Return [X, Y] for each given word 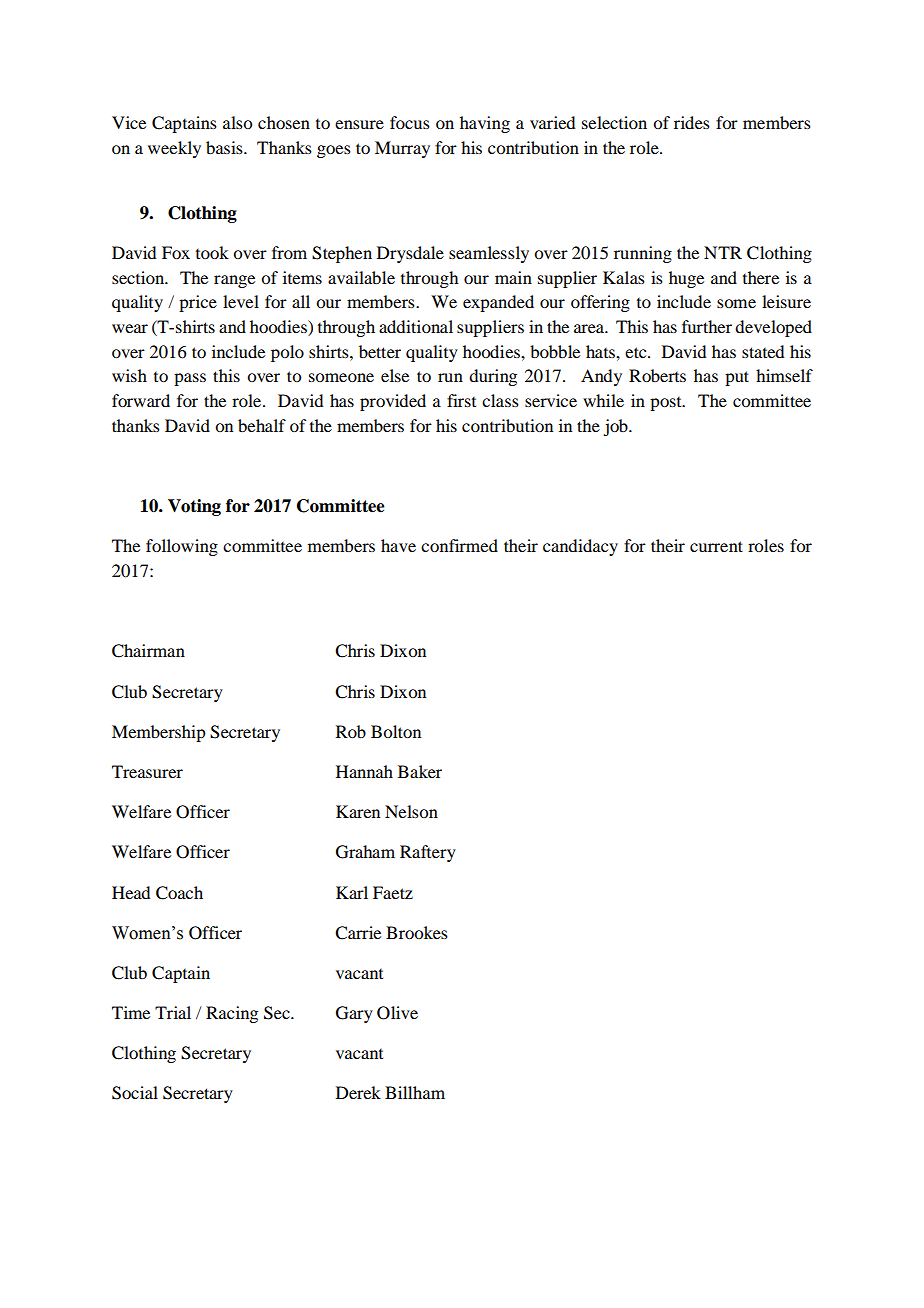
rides [692, 122]
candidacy [580, 547]
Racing [232, 1014]
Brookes [417, 932]
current [716, 546]
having [485, 124]
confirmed [459, 545]
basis [225, 147]
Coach [179, 893]
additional [416, 326]
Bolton [396, 731]
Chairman [148, 651]
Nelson [411, 811]
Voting [194, 507]
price [198, 303]
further [707, 326]
